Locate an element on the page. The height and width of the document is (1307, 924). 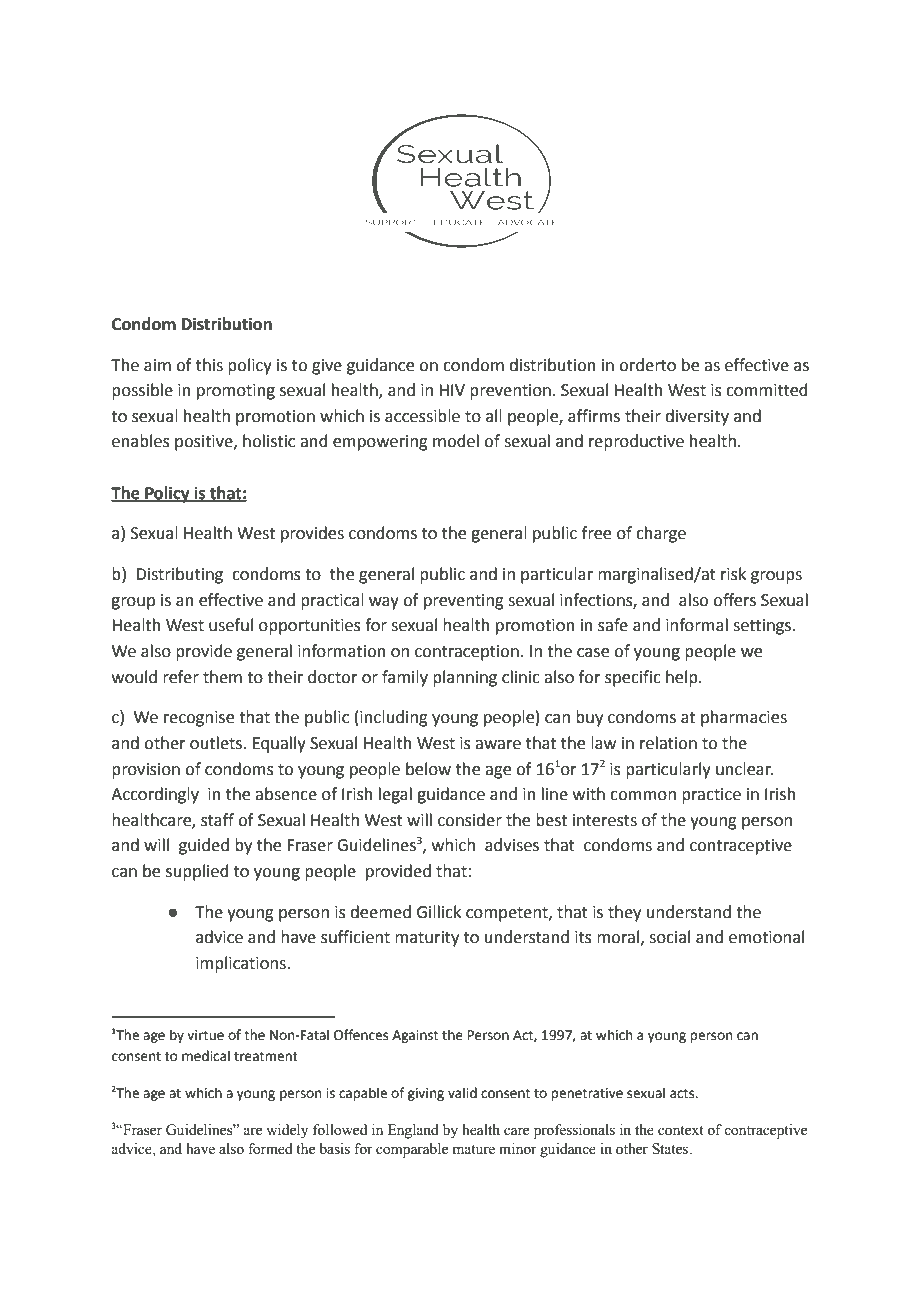
context is located at coordinates (681, 1131).
